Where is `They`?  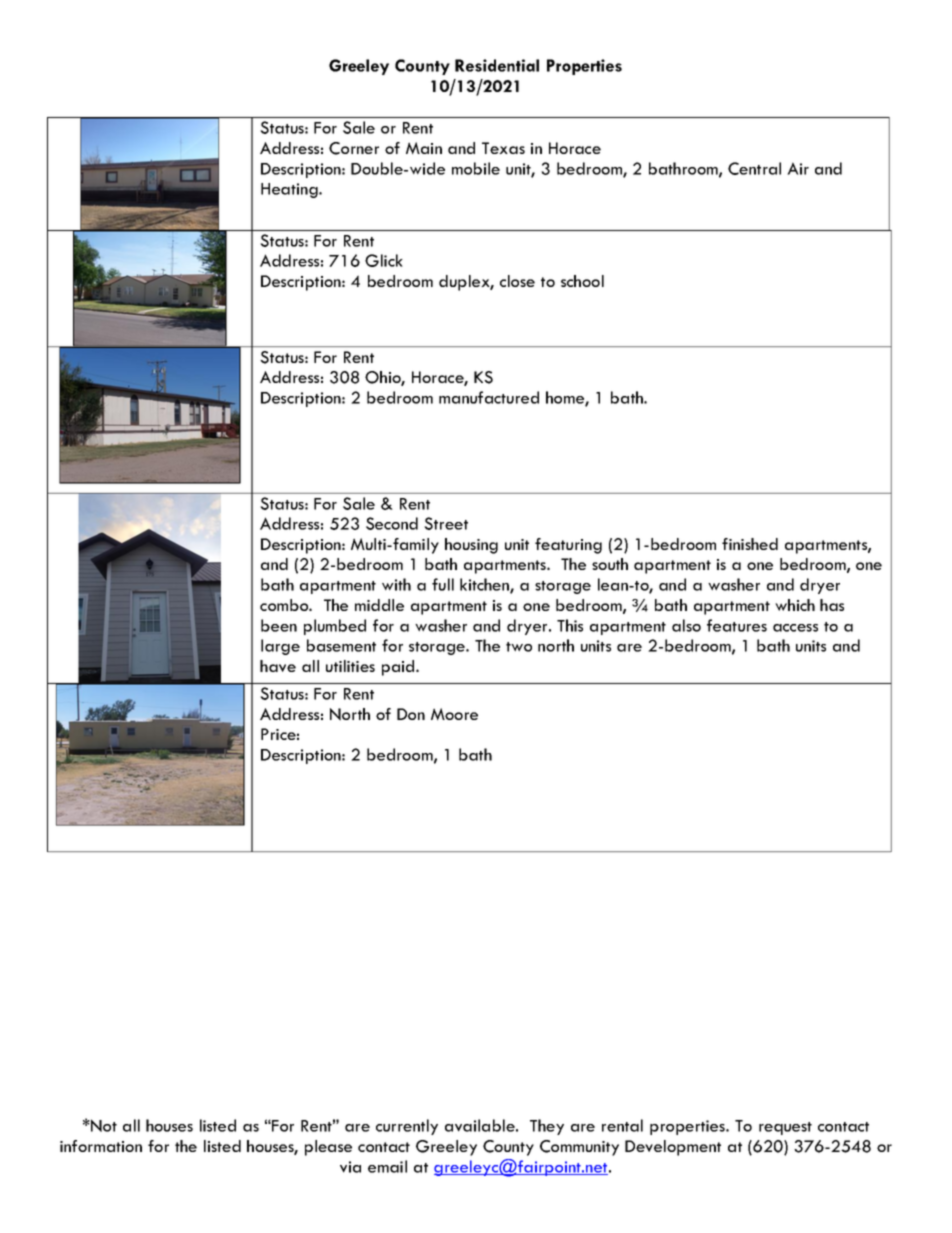 They is located at coordinates (547, 1127).
